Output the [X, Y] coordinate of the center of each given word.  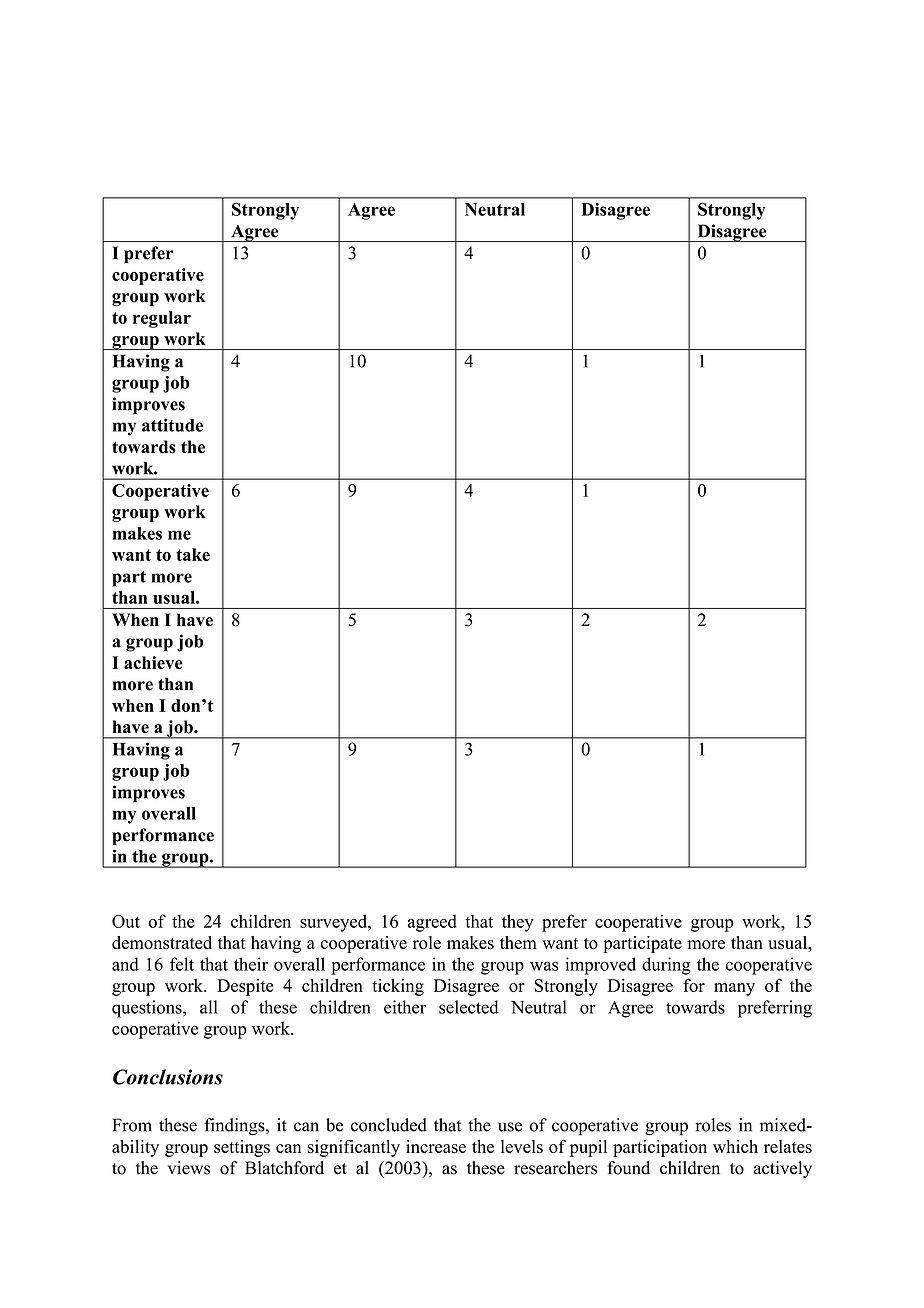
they [518, 923]
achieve [153, 662]
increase [436, 1146]
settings [242, 1148]
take [193, 554]
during [666, 966]
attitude [172, 425]
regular [162, 319]
